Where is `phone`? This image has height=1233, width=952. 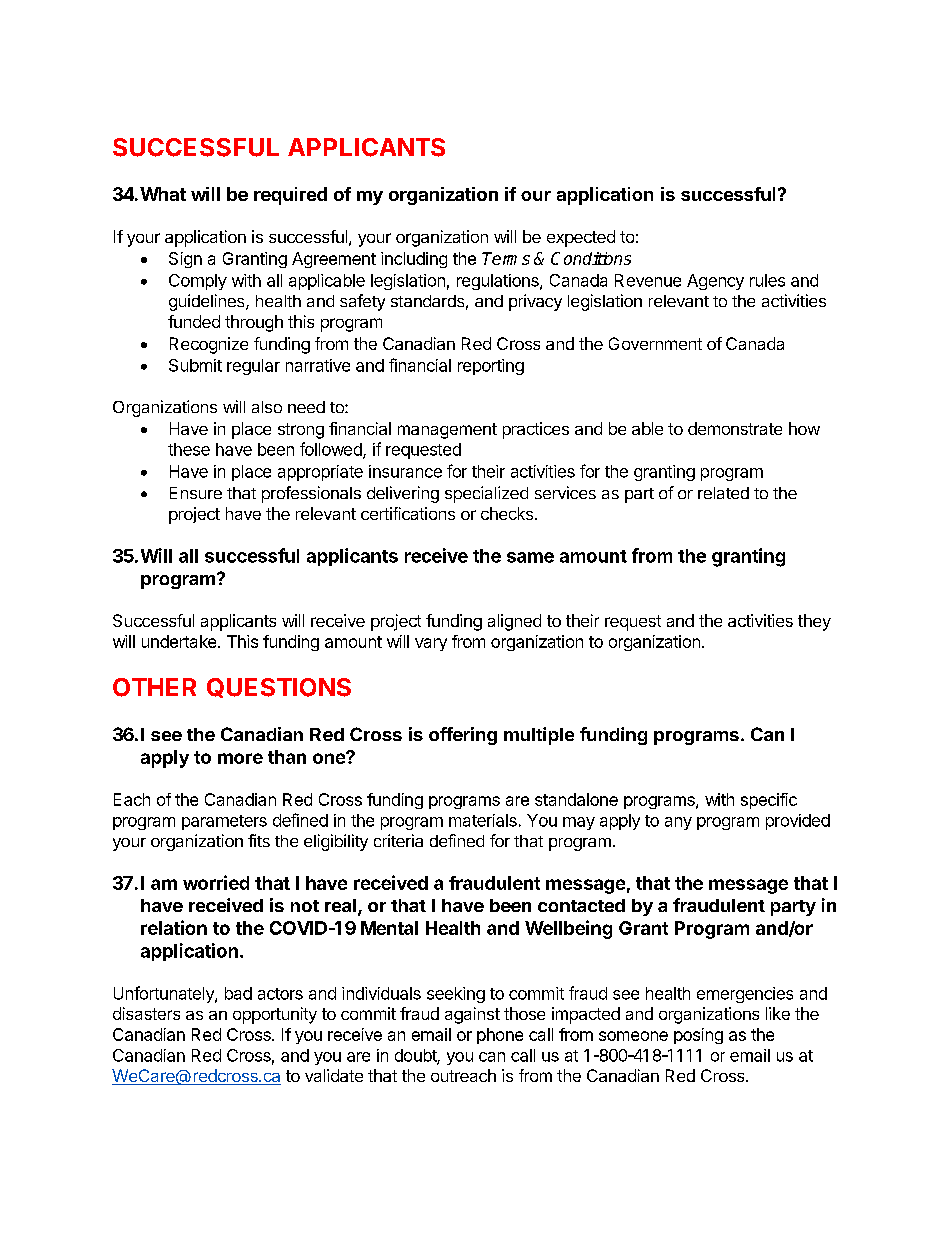
phone is located at coordinates (500, 1036).
